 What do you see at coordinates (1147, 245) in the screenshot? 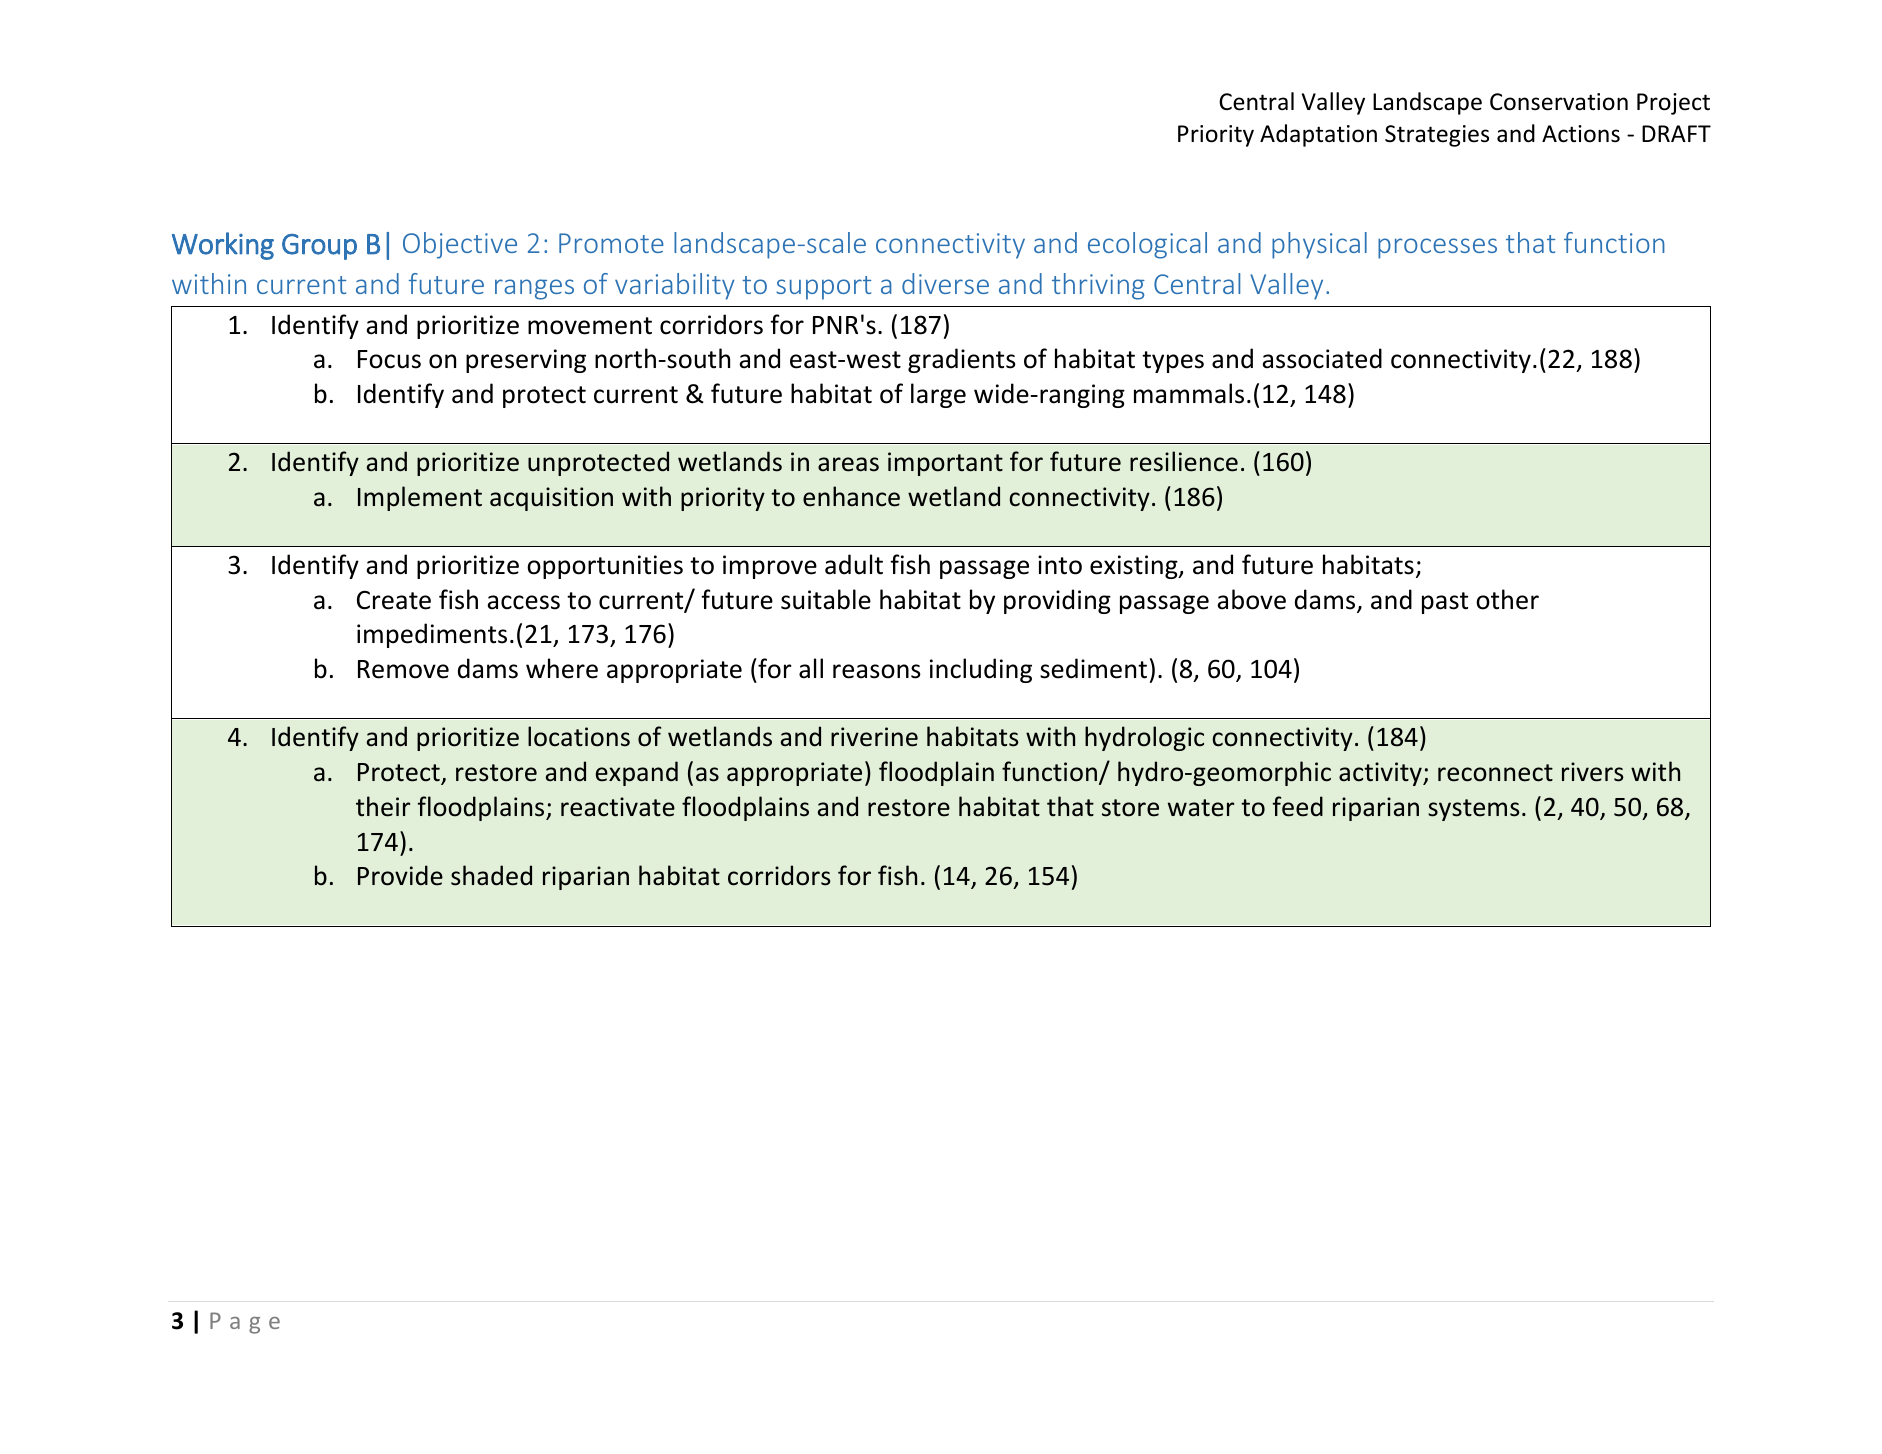
I see `ecological` at bounding box center [1147, 245].
